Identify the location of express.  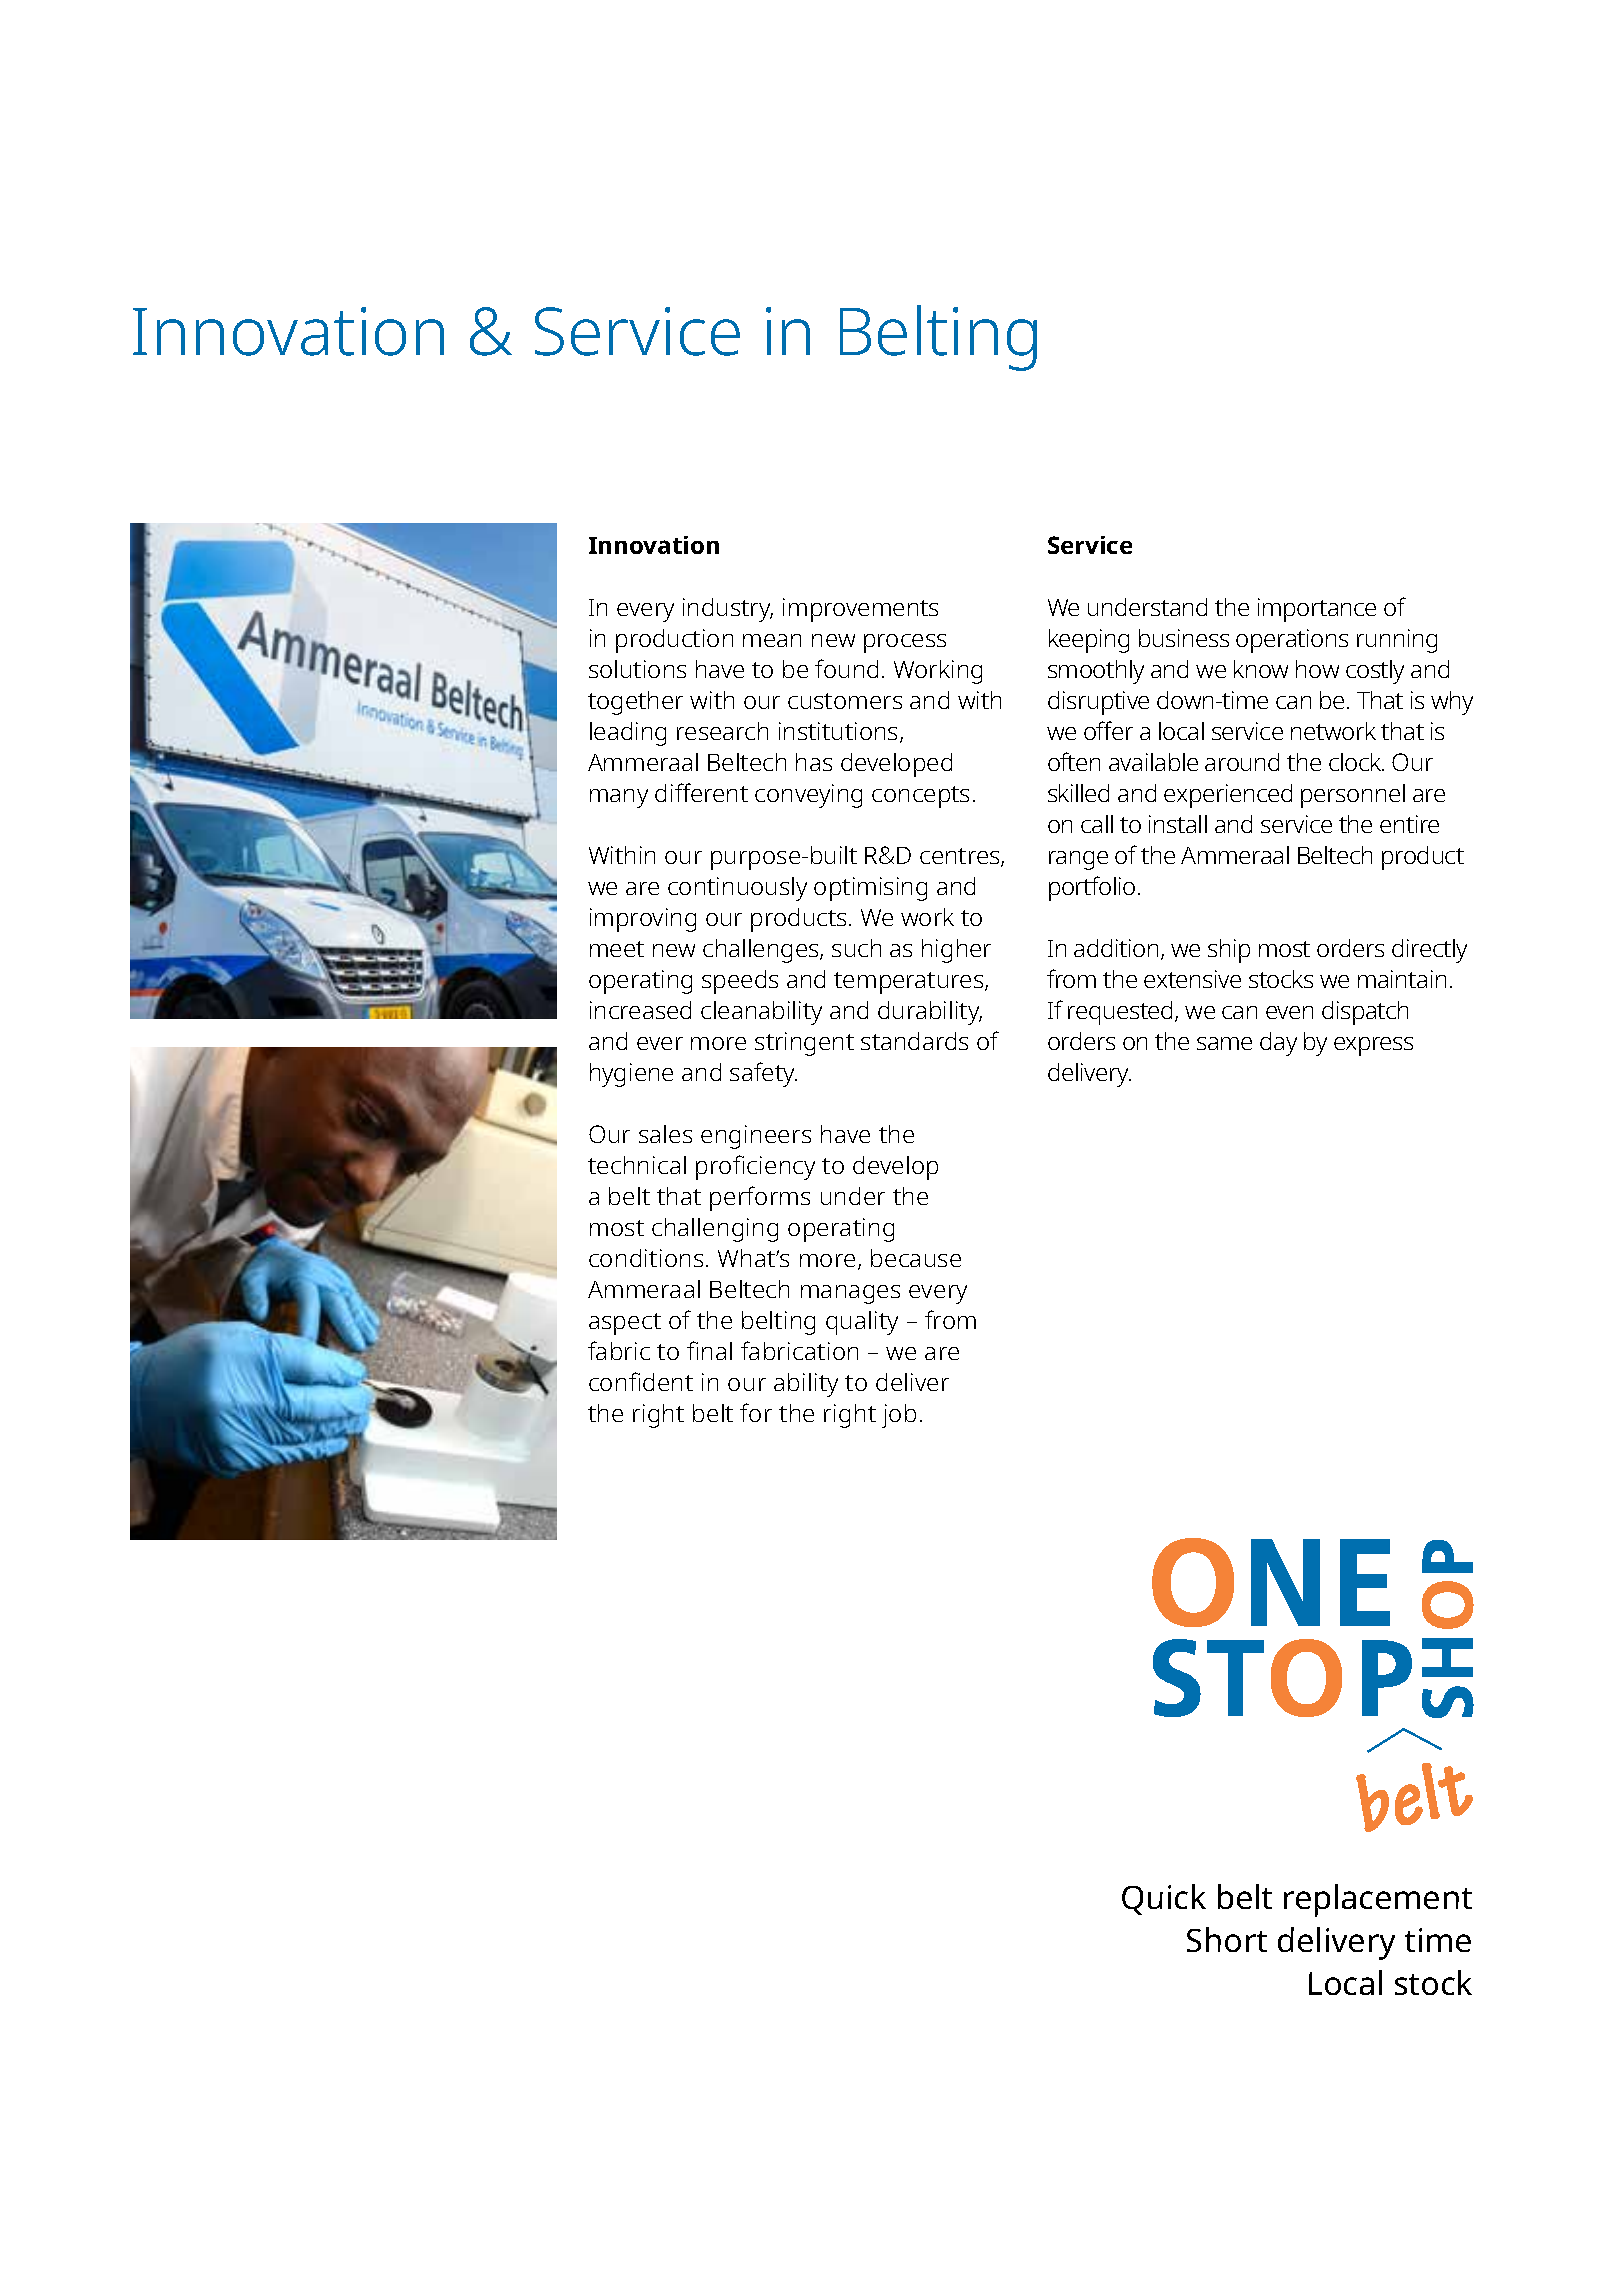
(1373, 1046).
